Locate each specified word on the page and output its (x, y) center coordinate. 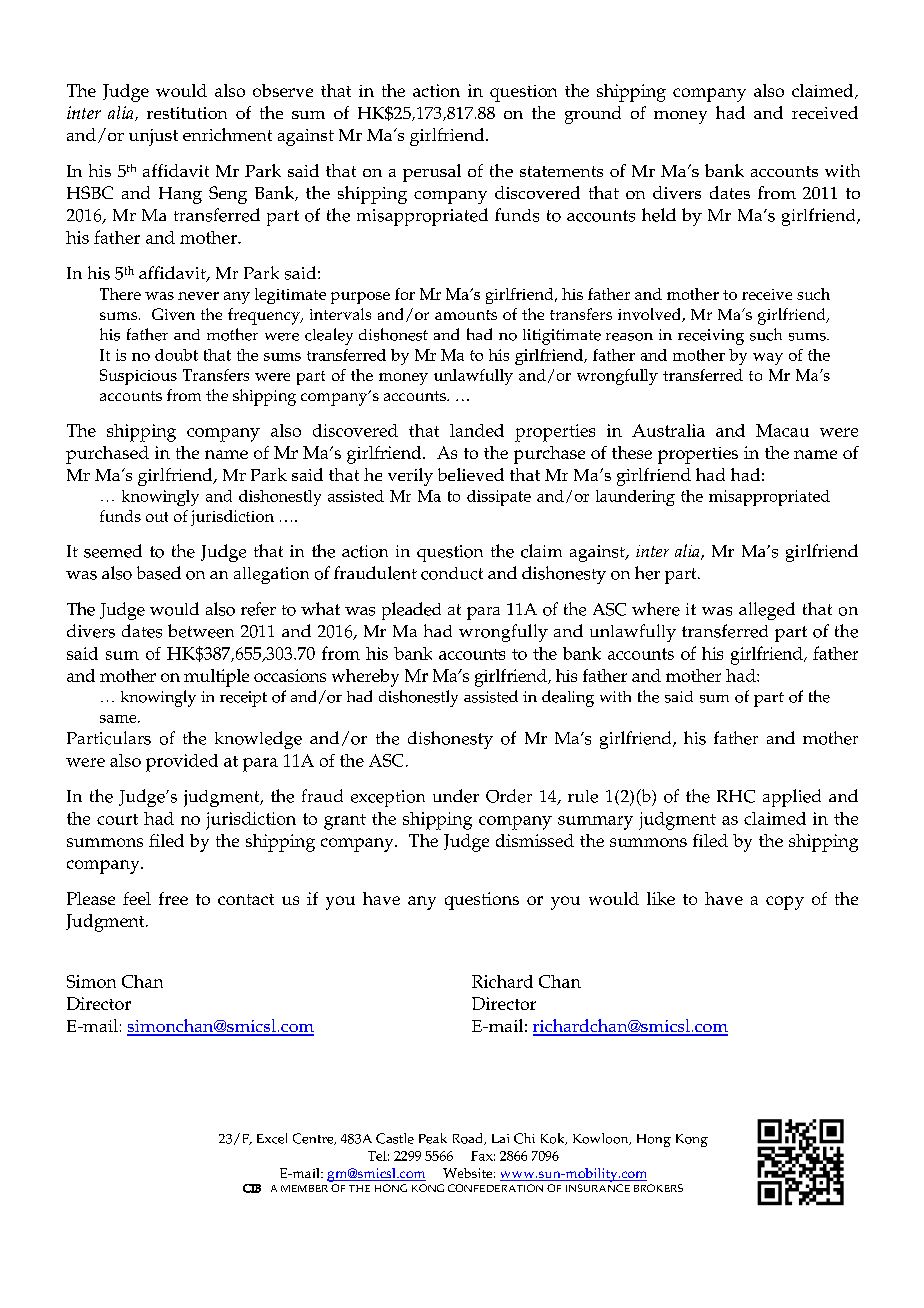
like (661, 898)
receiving (711, 337)
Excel (272, 1138)
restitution (187, 113)
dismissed (535, 840)
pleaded (411, 611)
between (201, 631)
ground (593, 115)
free (173, 898)
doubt (176, 355)
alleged (767, 611)
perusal (432, 173)
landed (477, 430)
